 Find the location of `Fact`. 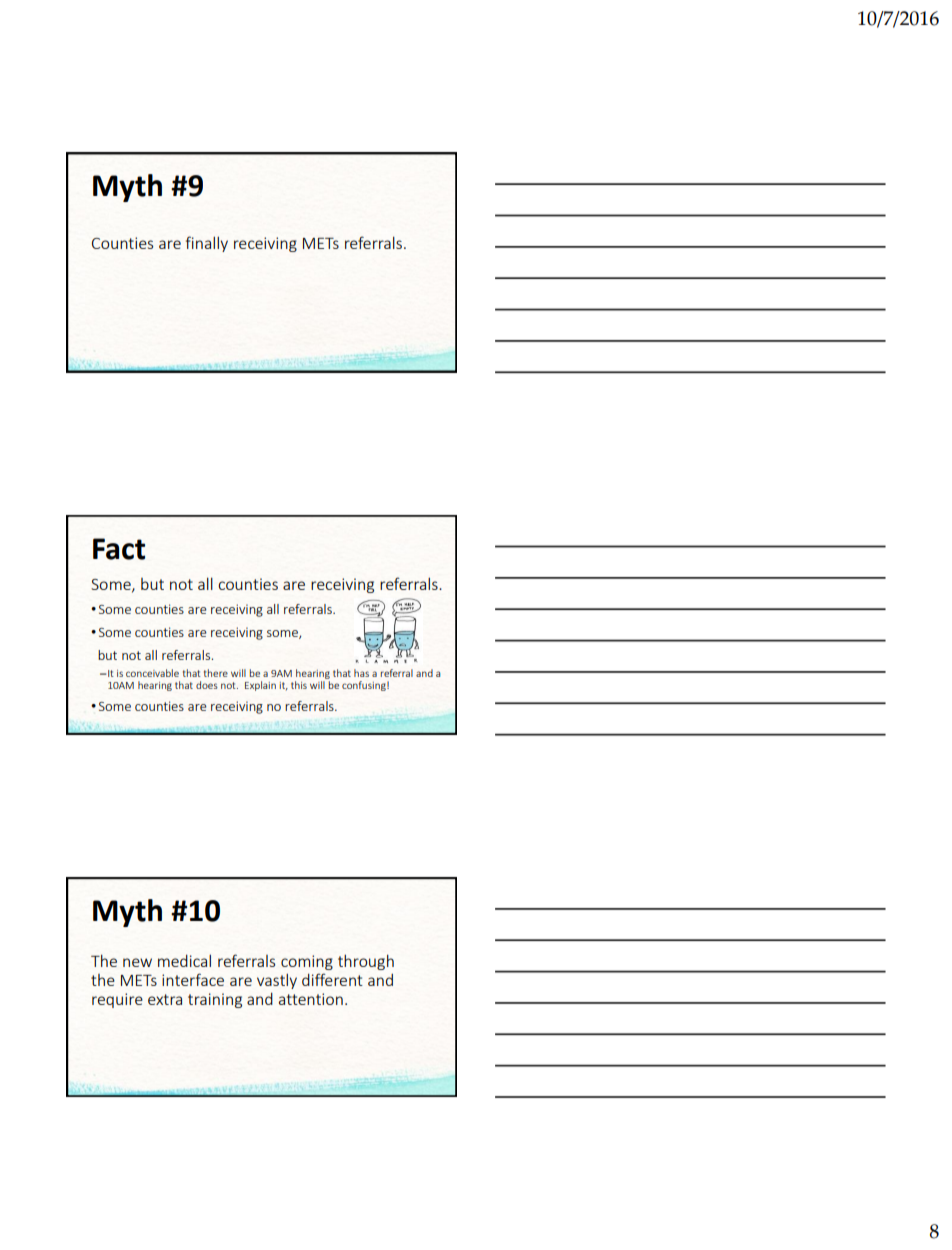

Fact is located at coordinates (119, 549).
